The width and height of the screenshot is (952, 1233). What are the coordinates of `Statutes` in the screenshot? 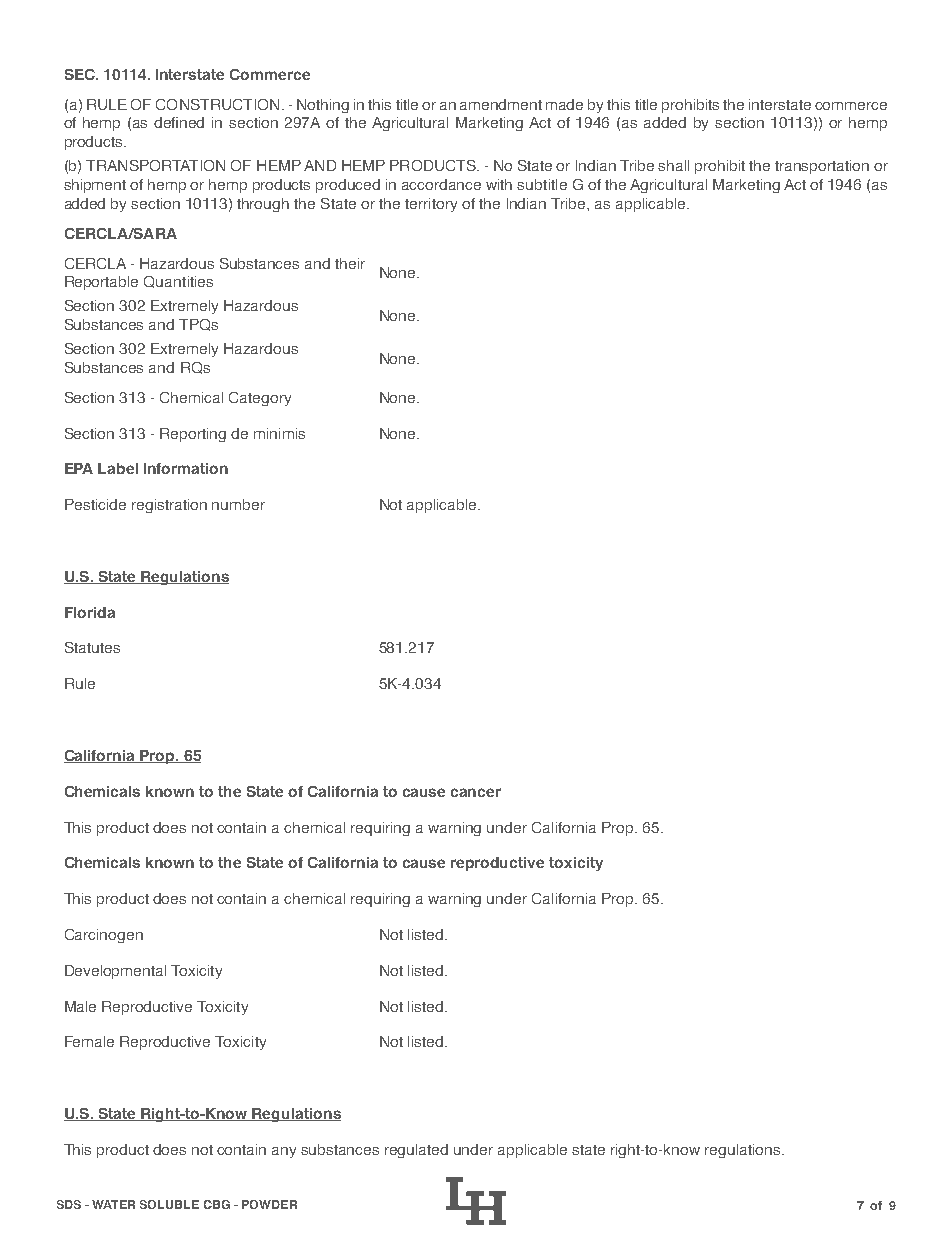 It's located at (92, 647).
